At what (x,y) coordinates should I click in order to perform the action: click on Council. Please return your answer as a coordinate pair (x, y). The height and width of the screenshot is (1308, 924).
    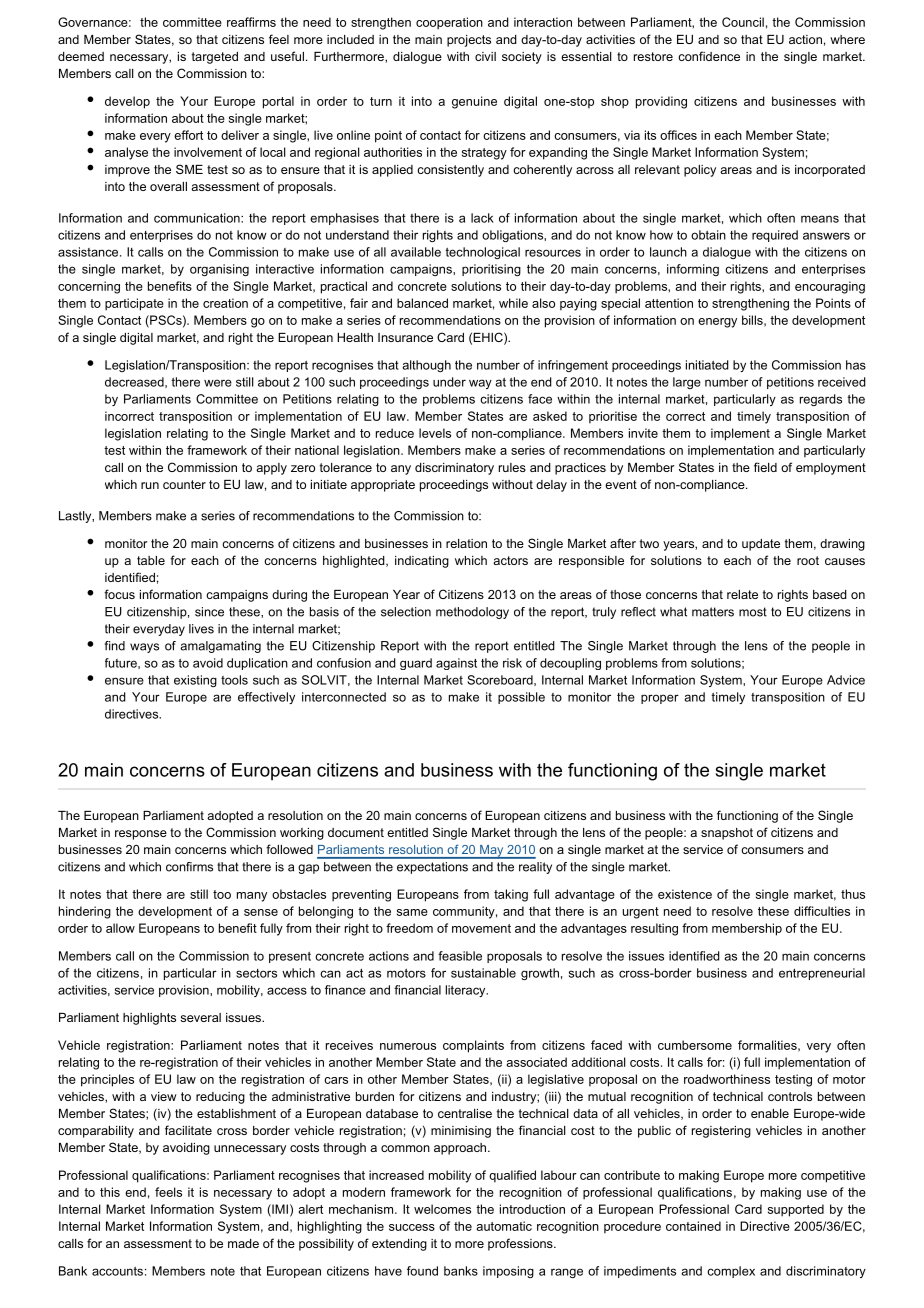
    Looking at the image, I should click on (743, 22).
